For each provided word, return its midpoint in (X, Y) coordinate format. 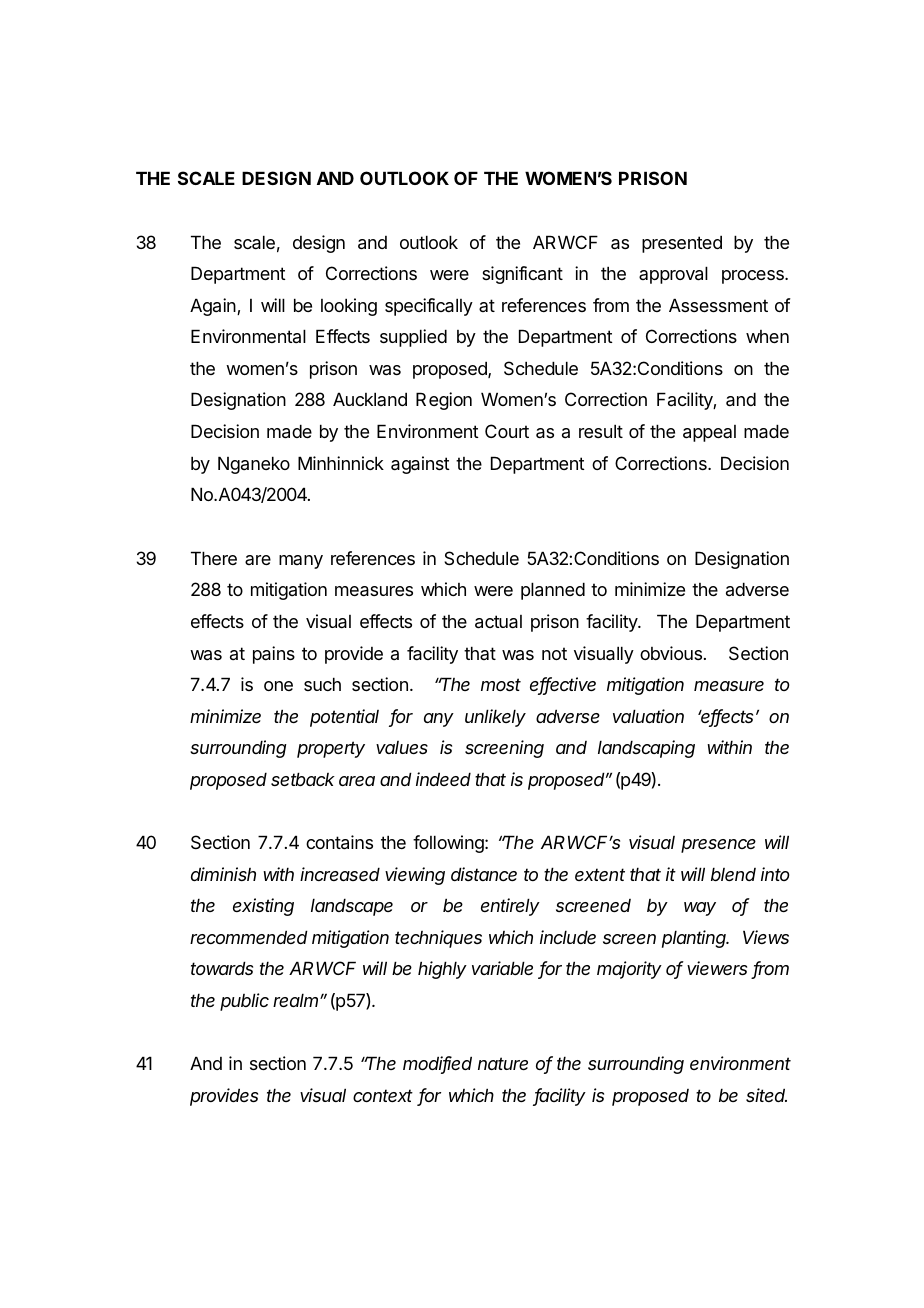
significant (522, 275)
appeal (709, 433)
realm (295, 1000)
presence (718, 846)
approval (673, 275)
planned (553, 591)
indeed (443, 779)
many (301, 562)
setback (303, 779)
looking (349, 307)
